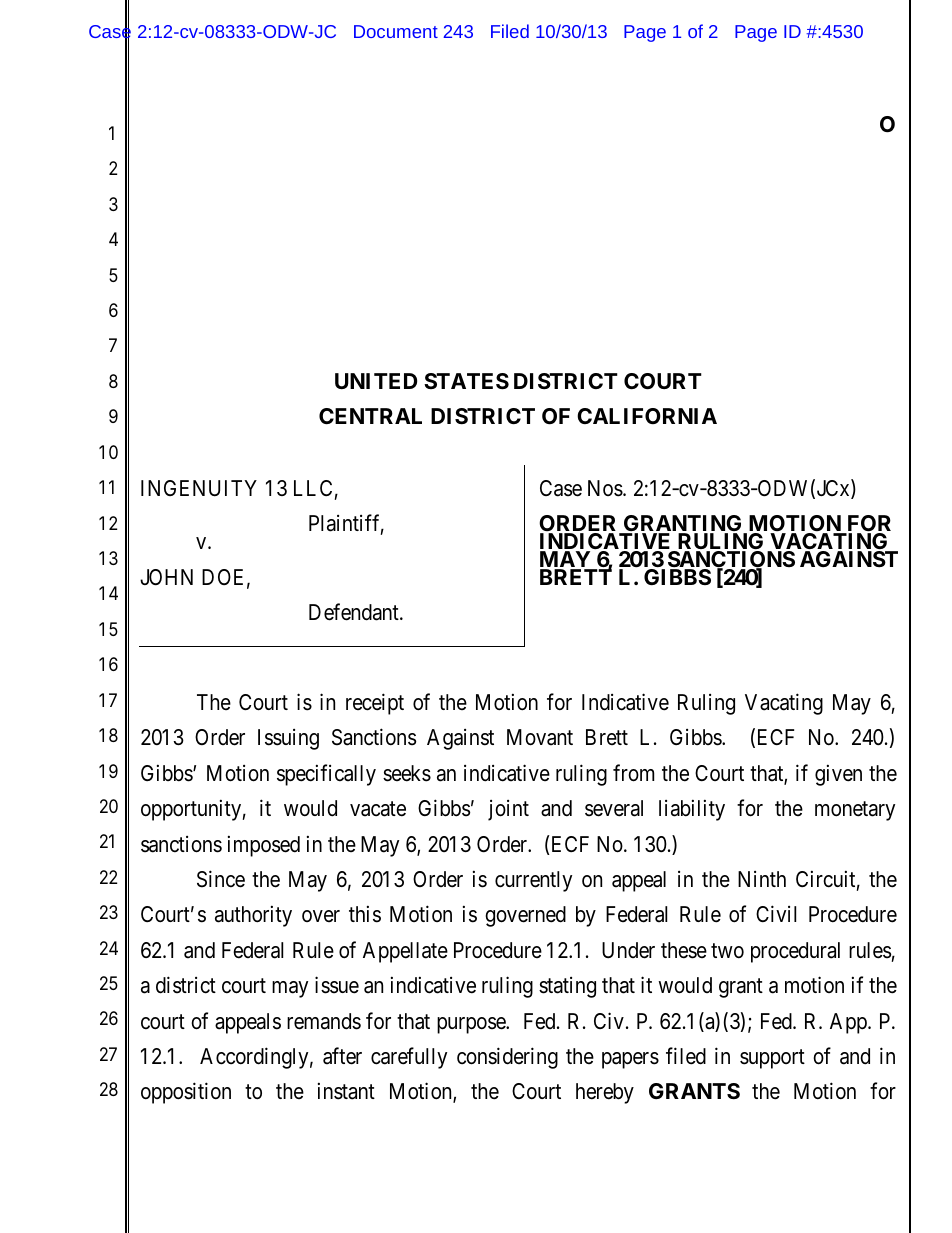 The height and width of the document is (1233, 952). I want to click on opposition, so click(186, 1093).
